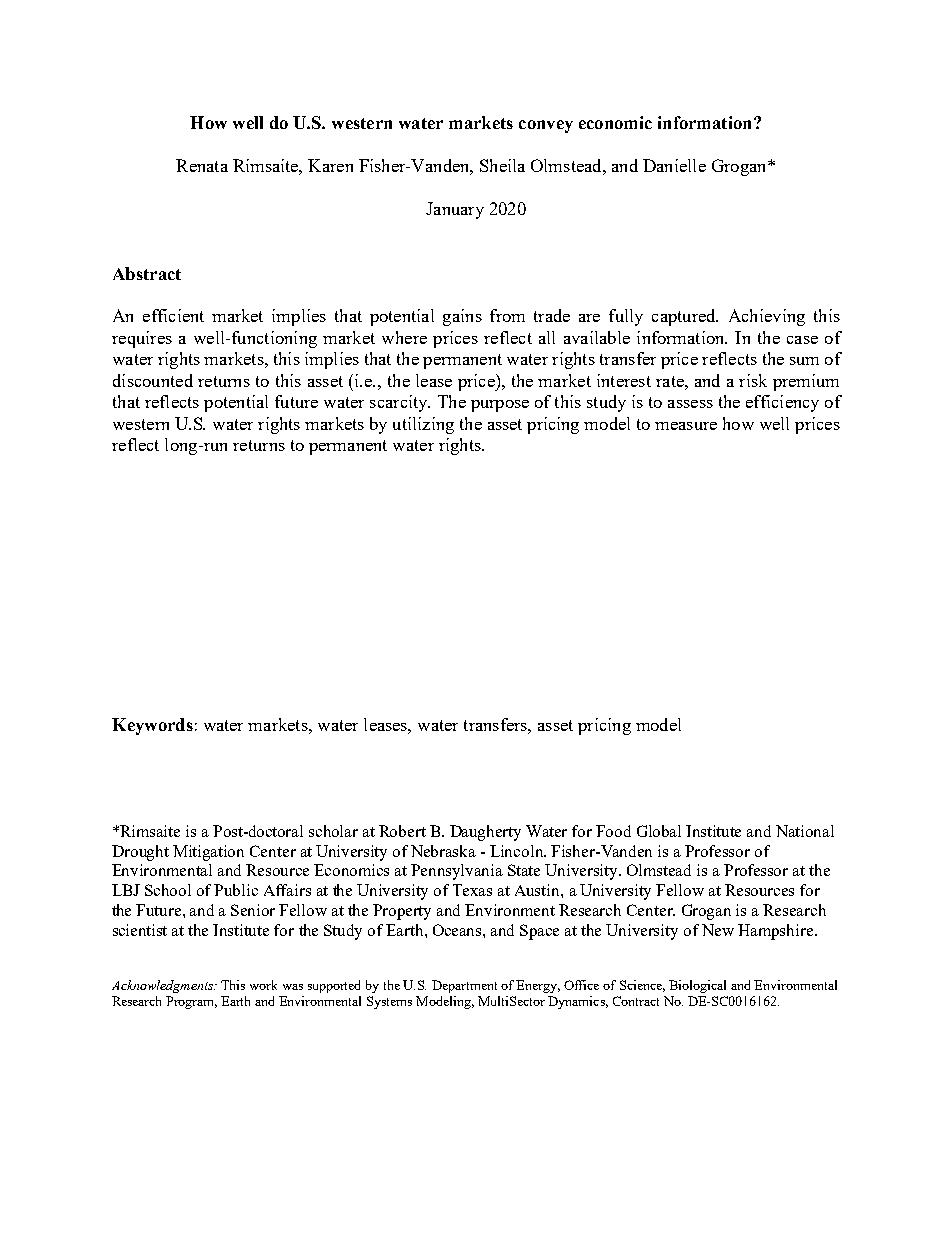 This page has height=1233, width=952. Describe the element at coordinates (423, 425) in the page. I see `utilizing` at that location.
